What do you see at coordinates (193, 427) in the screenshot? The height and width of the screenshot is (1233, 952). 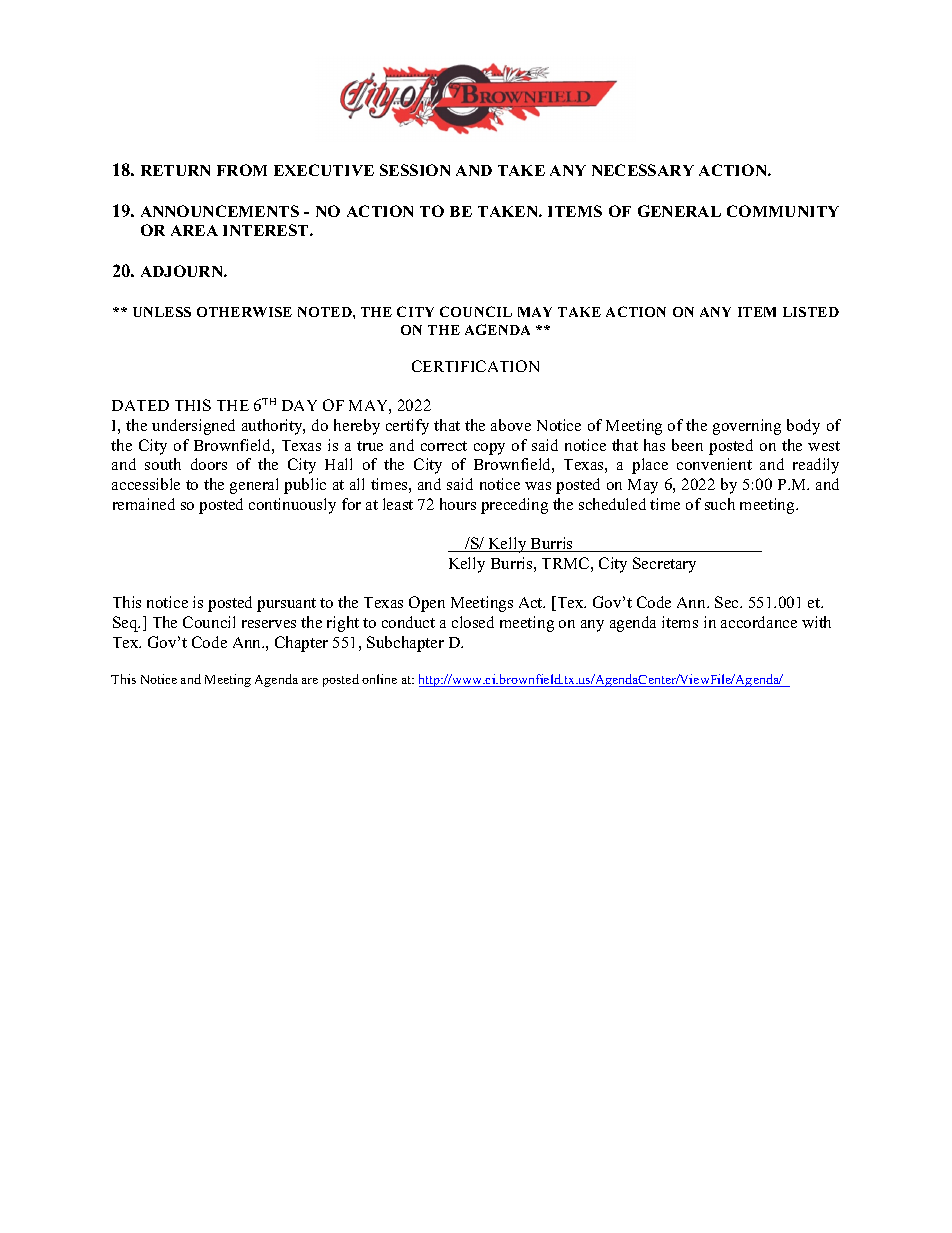 I see `undersigned` at bounding box center [193, 427].
